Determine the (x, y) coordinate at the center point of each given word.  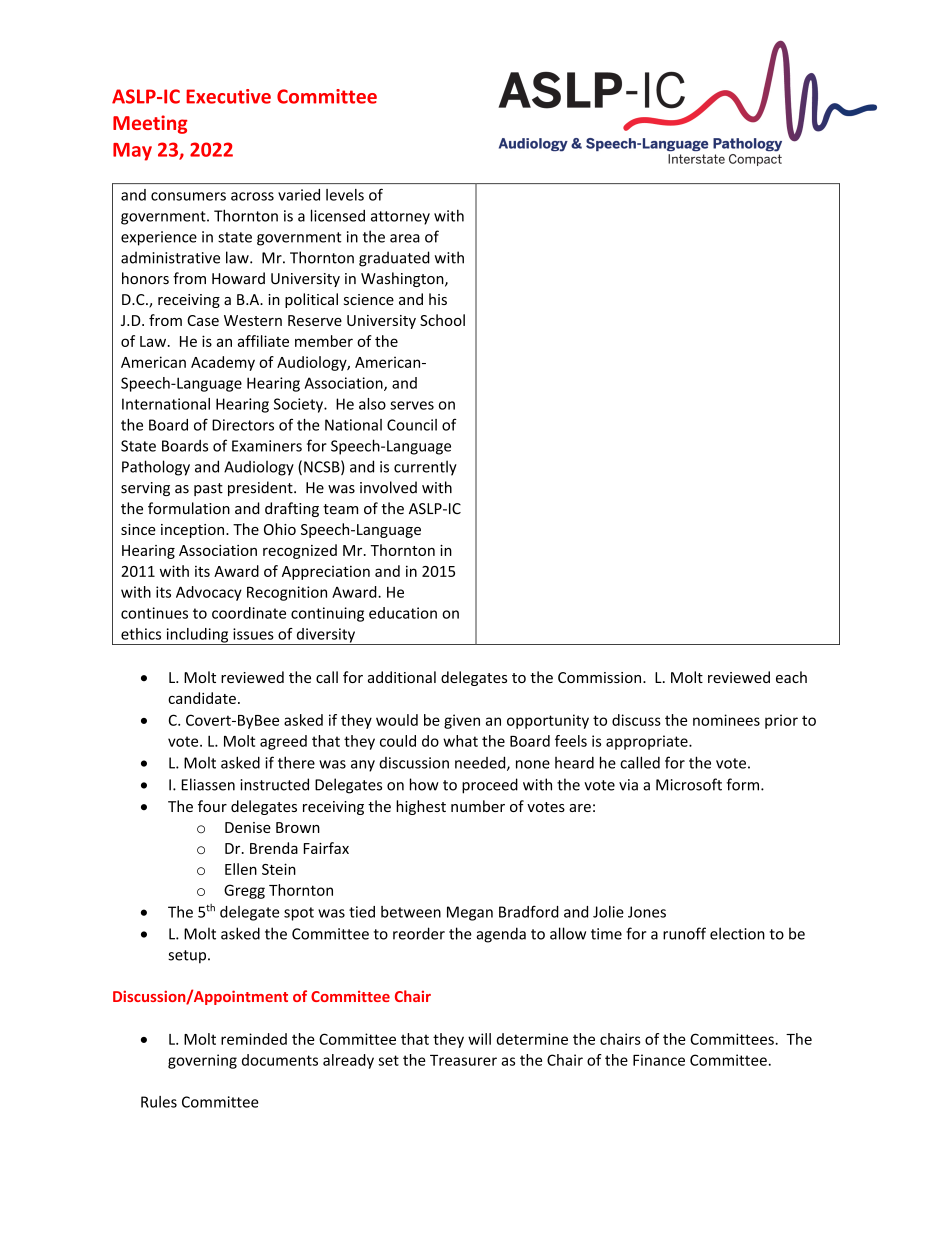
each (791, 677)
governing (202, 1061)
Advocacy (209, 593)
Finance (659, 1060)
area (405, 238)
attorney (400, 218)
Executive (228, 96)
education (403, 613)
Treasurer (463, 1060)
